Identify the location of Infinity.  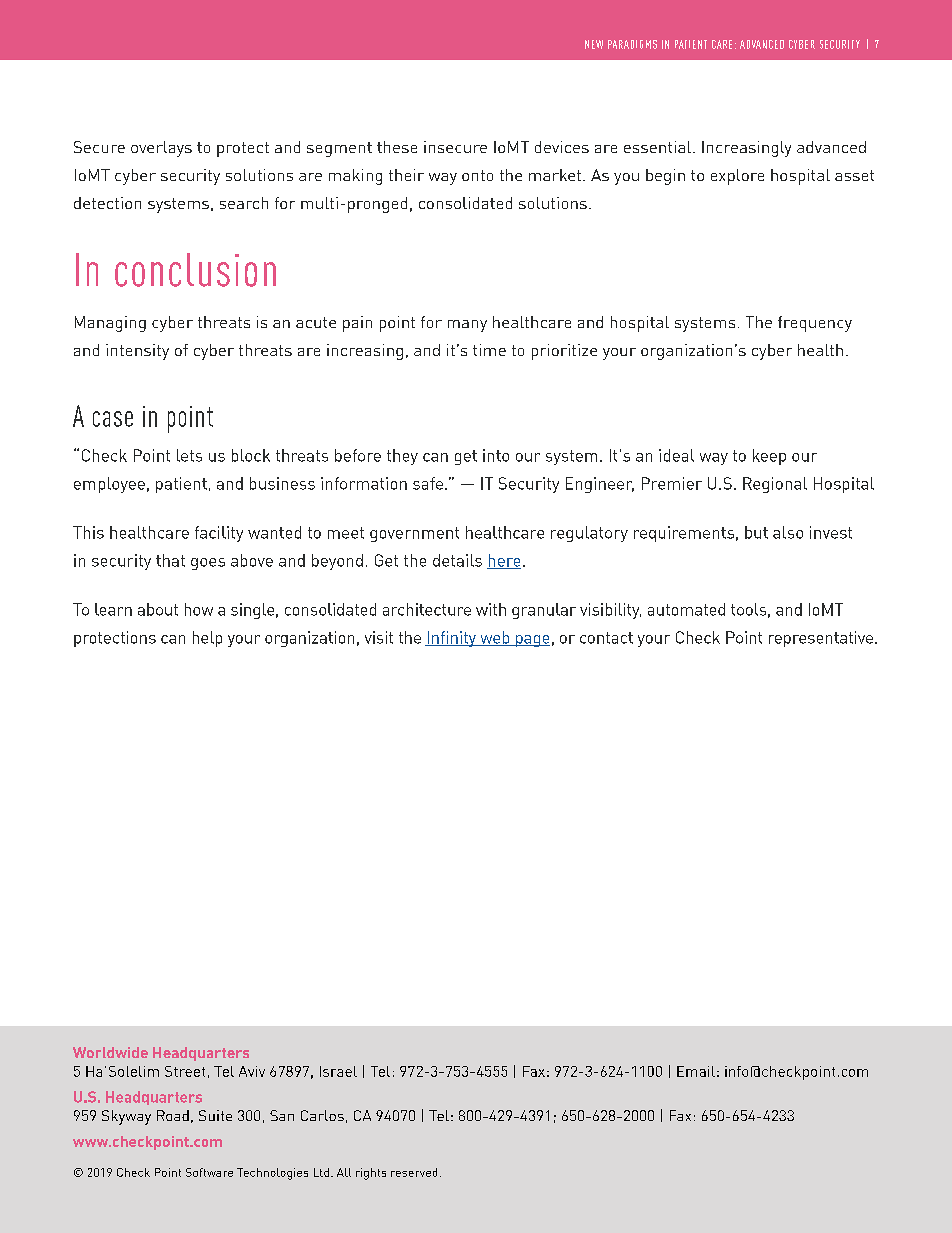
(452, 639).
